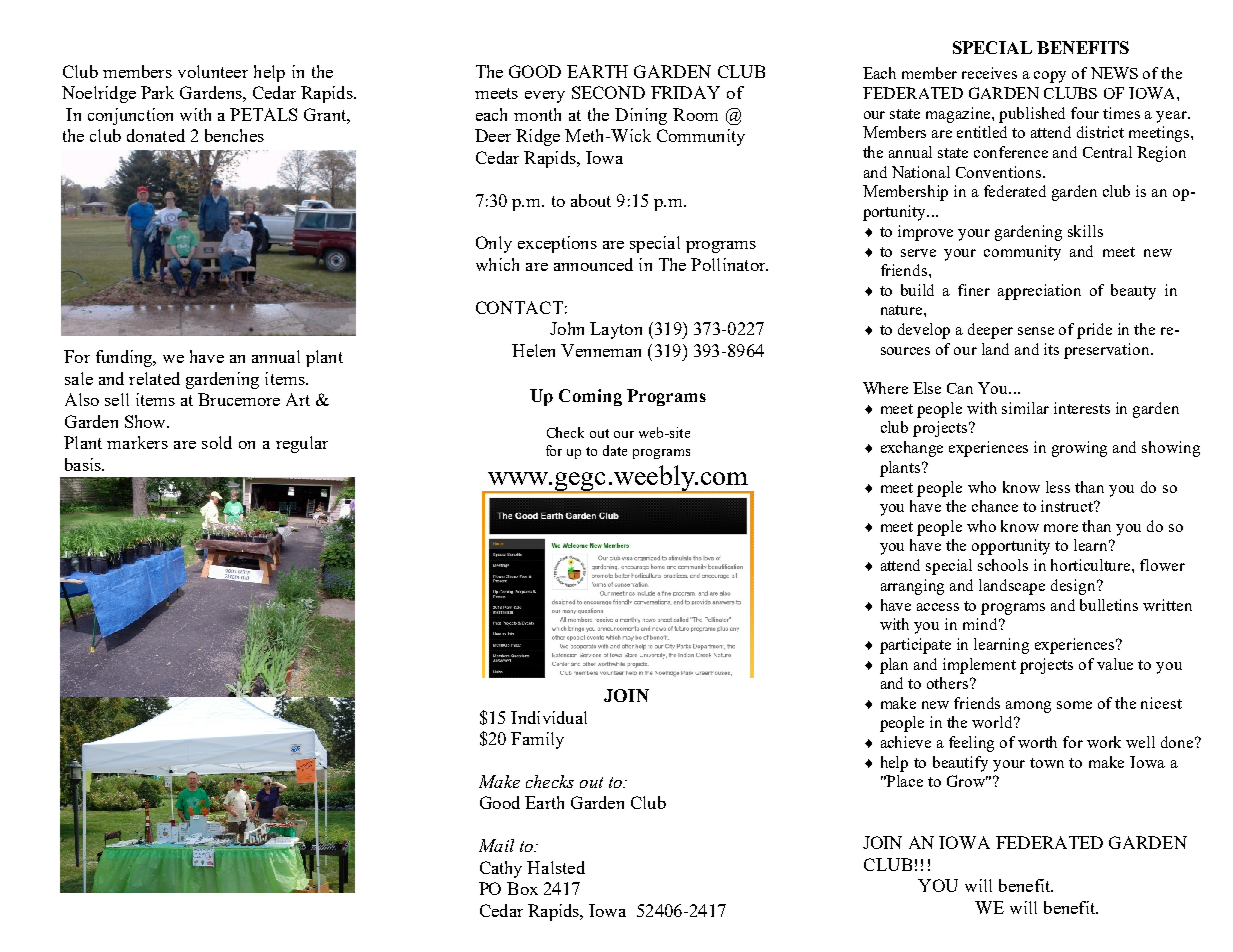 Image resolution: width=1233 pixels, height=952 pixels. Describe the element at coordinates (84, 464) in the screenshot. I see `basis` at that location.
